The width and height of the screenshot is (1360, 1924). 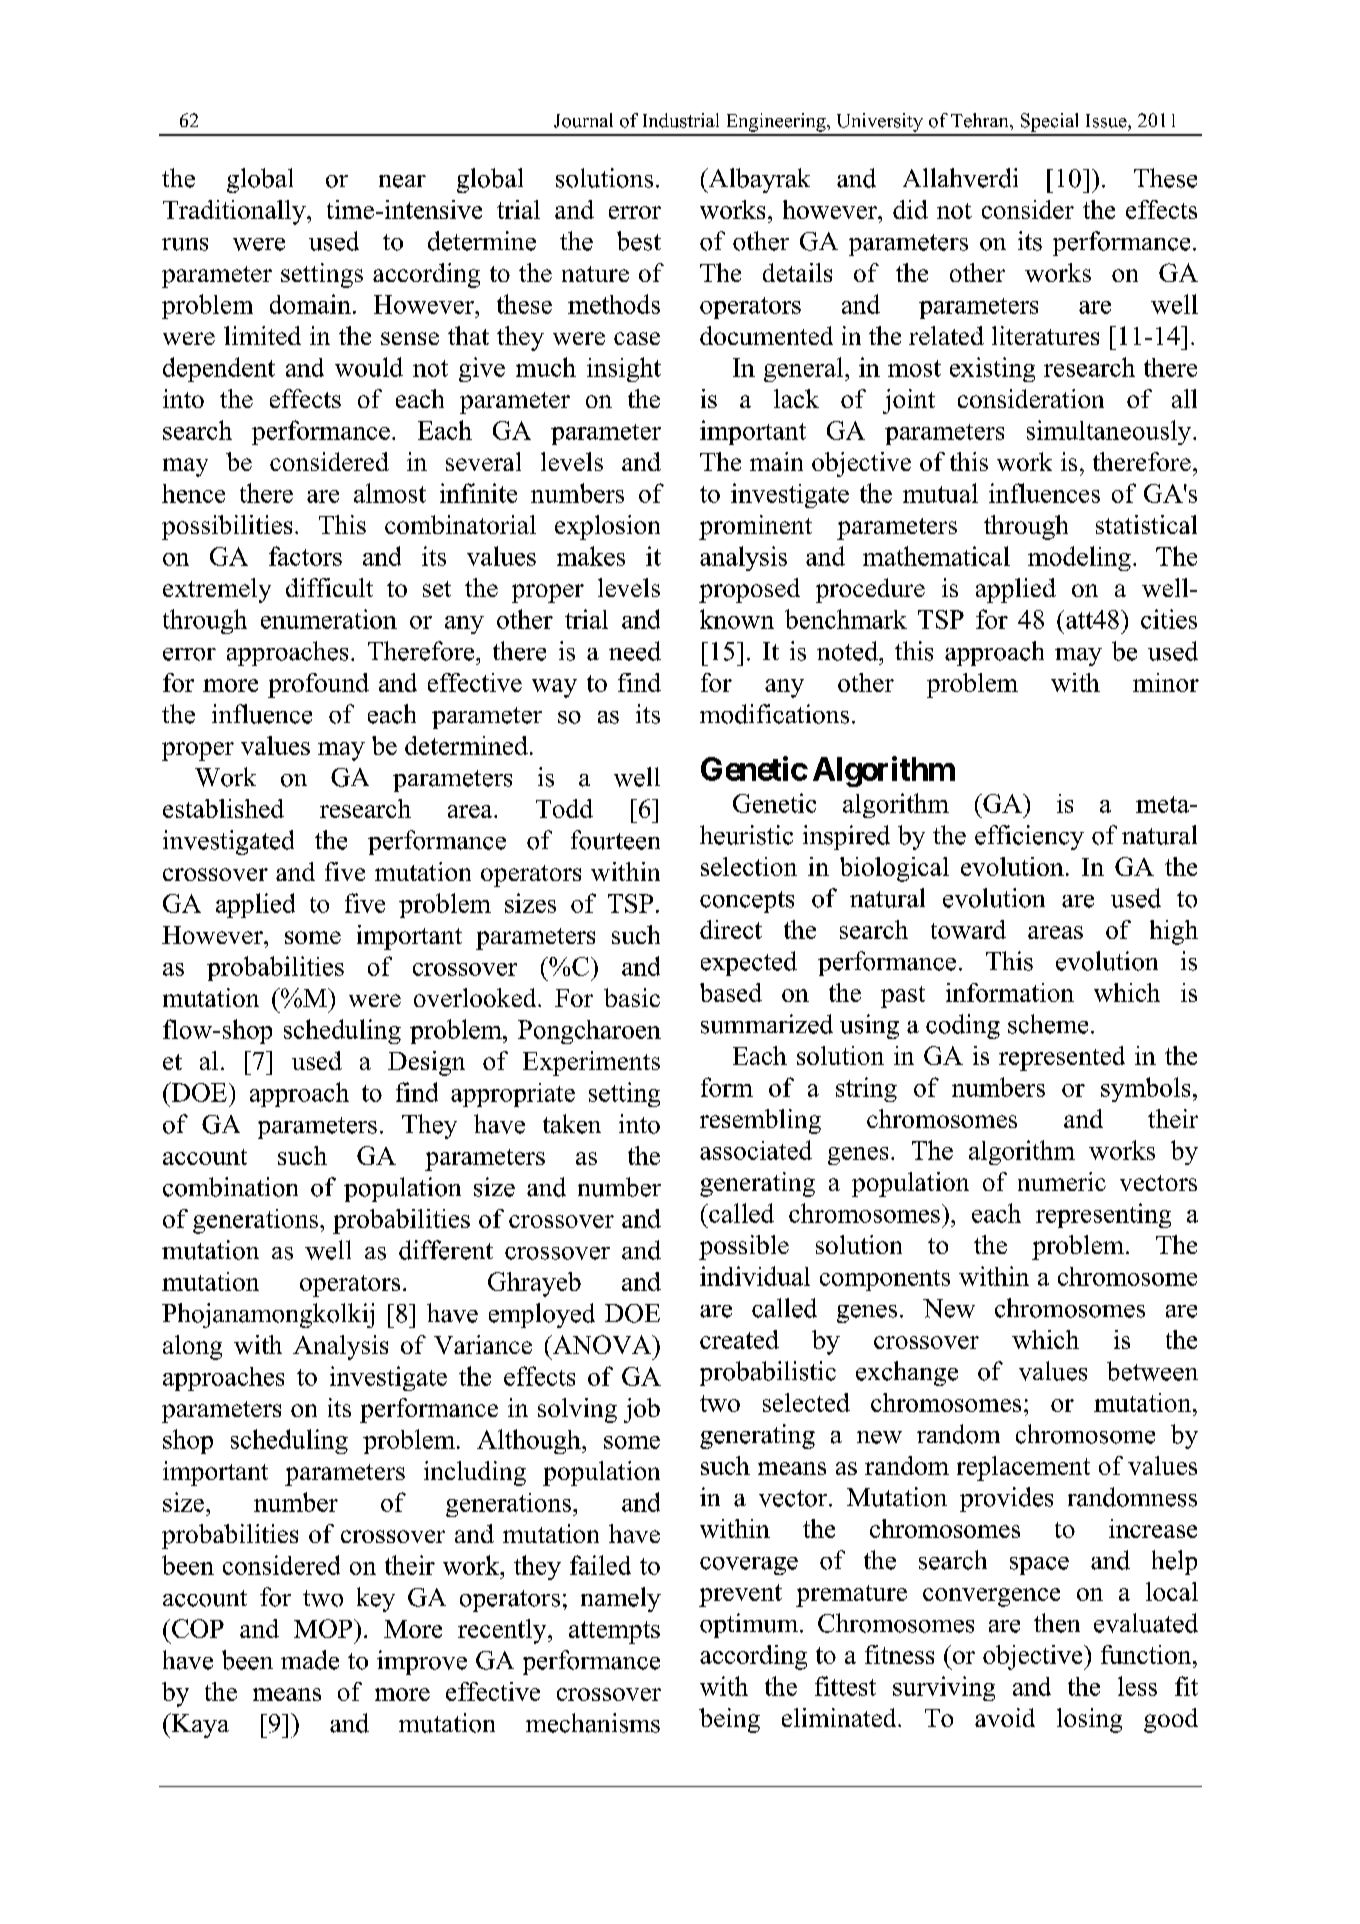 What do you see at coordinates (731, 929) in the screenshot?
I see `direct` at bounding box center [731, 929].
